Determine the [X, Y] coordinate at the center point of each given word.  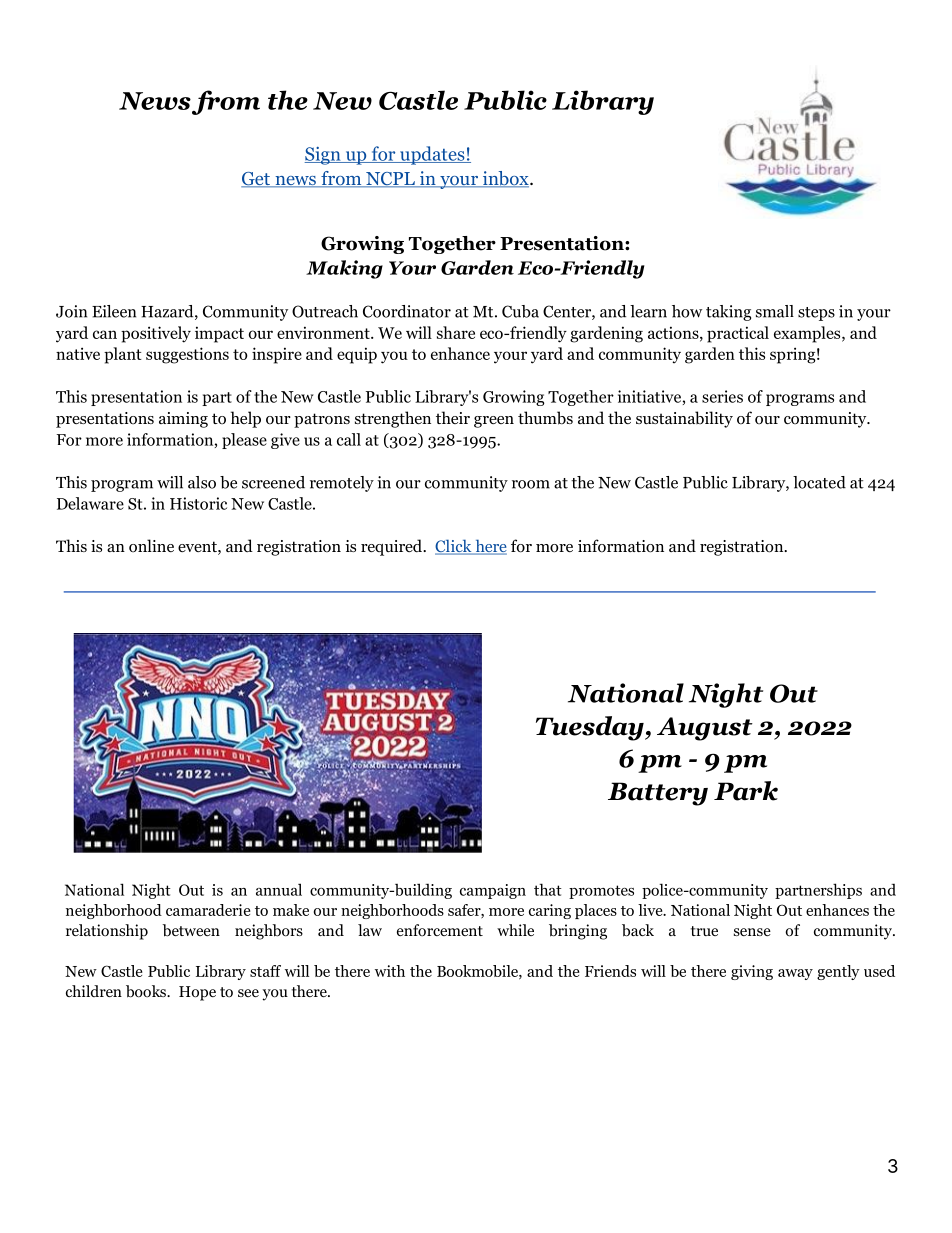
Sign [324, 156]
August [705, 729]
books [147, 991]
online [151, 546]
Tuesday [591, 728]
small [775, 311]
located [819, 482]
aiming [183, 420]
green [494, 422]
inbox [505, 179]
